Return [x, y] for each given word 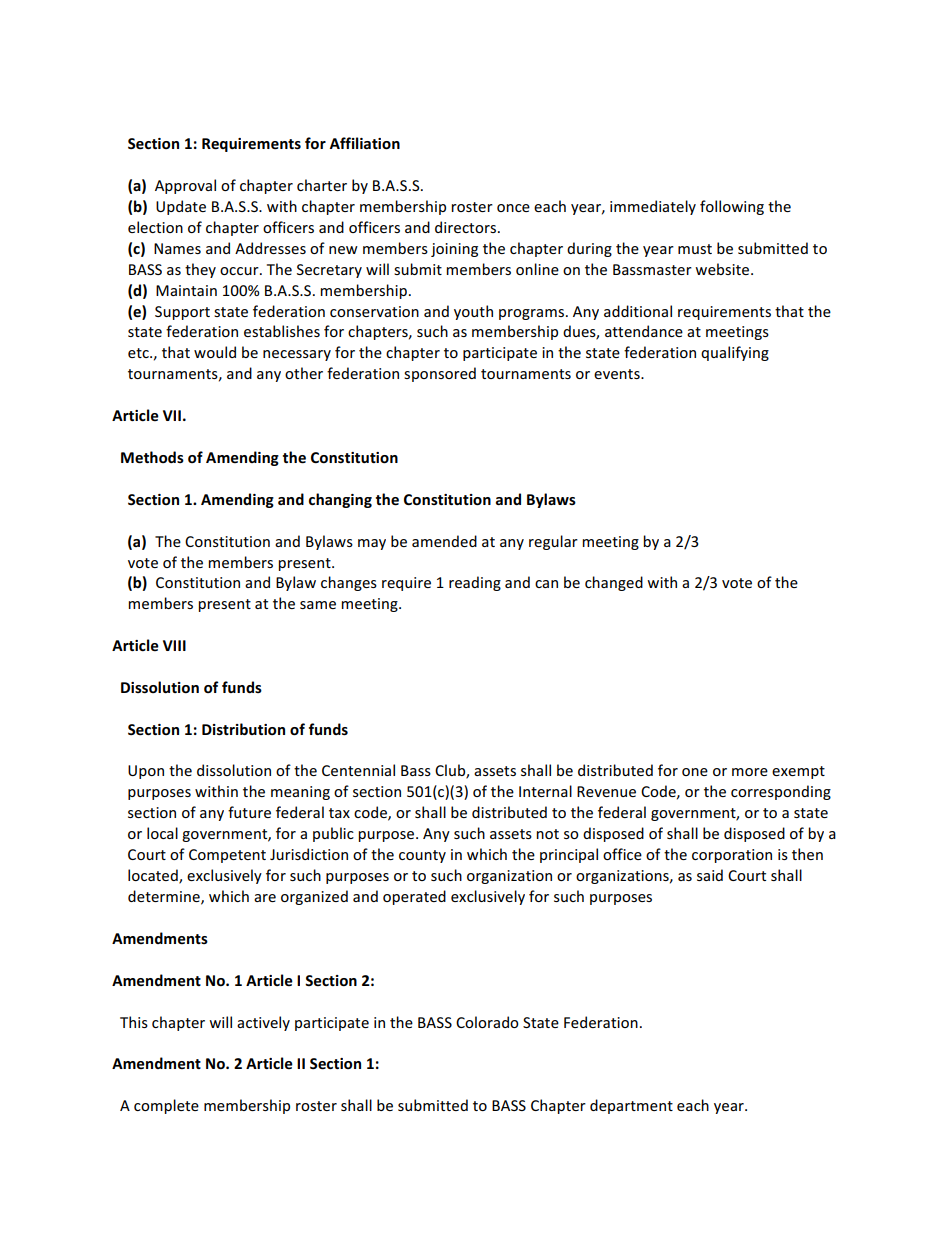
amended [444, 541]
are [265, 898]
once [513, 208]
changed [614, 583]
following [732, 207]
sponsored [440, 374]
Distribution [243, 729]
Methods [152, 457]
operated [414, 897]
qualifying [735, 353]
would [215, 352]
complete [166, 1106]
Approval [185, 186]
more [750, 772]
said [710, 875]
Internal [545, 791]
